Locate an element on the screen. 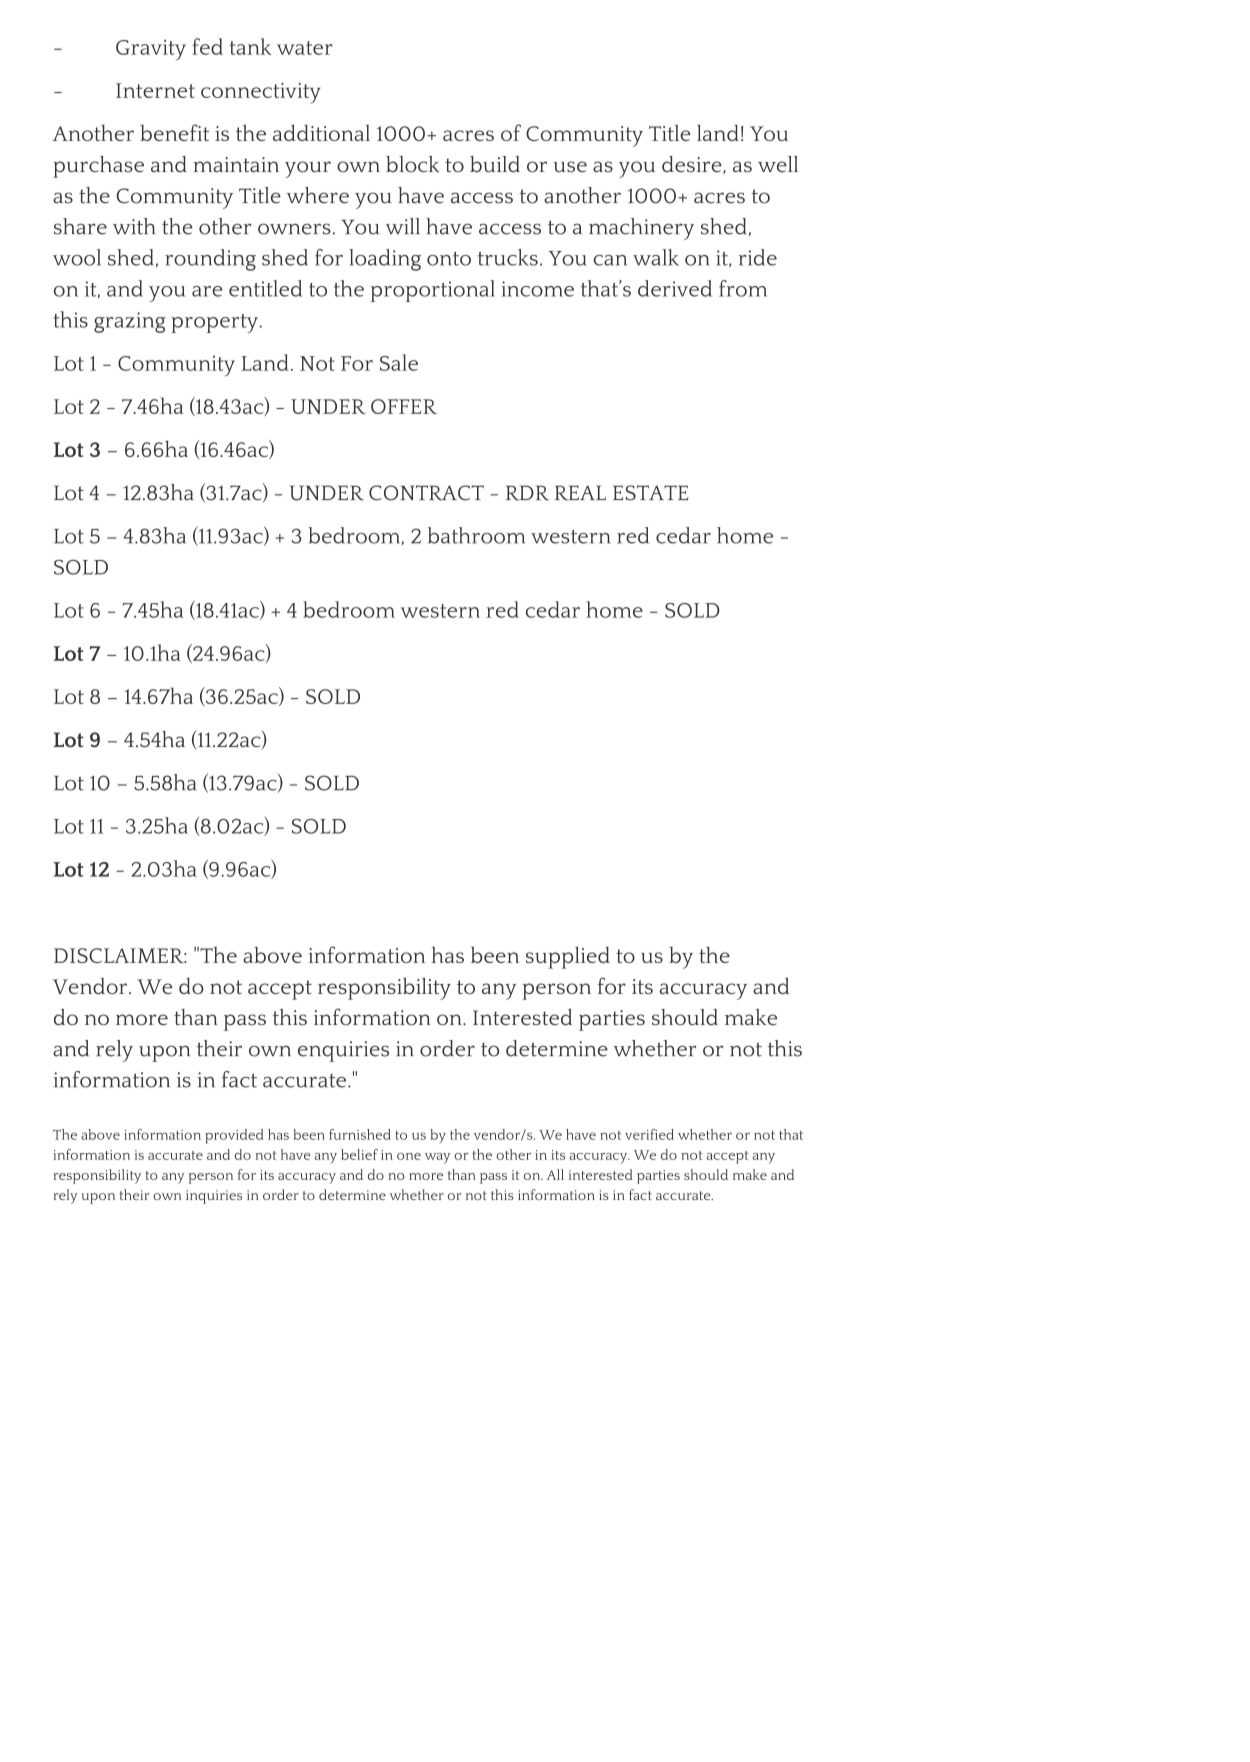 This screenshot has height=1762, width=1250. inquiries is located at coordinates (214, 1197).
